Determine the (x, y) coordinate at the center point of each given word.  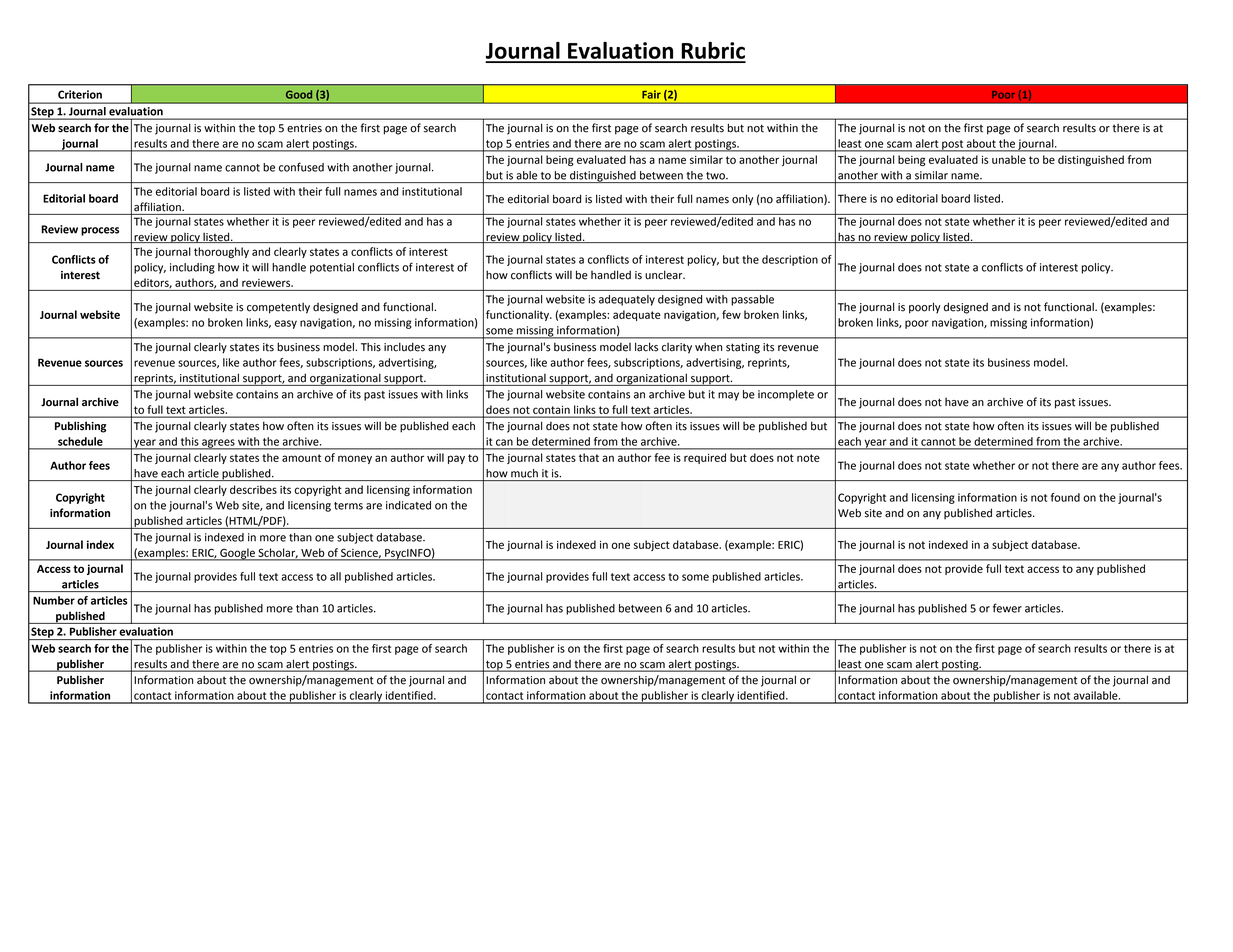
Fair (651, 94)
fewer (1007, 608)
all (335, 576)
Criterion (80, 94)
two (716, 176)
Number (54, 600)
